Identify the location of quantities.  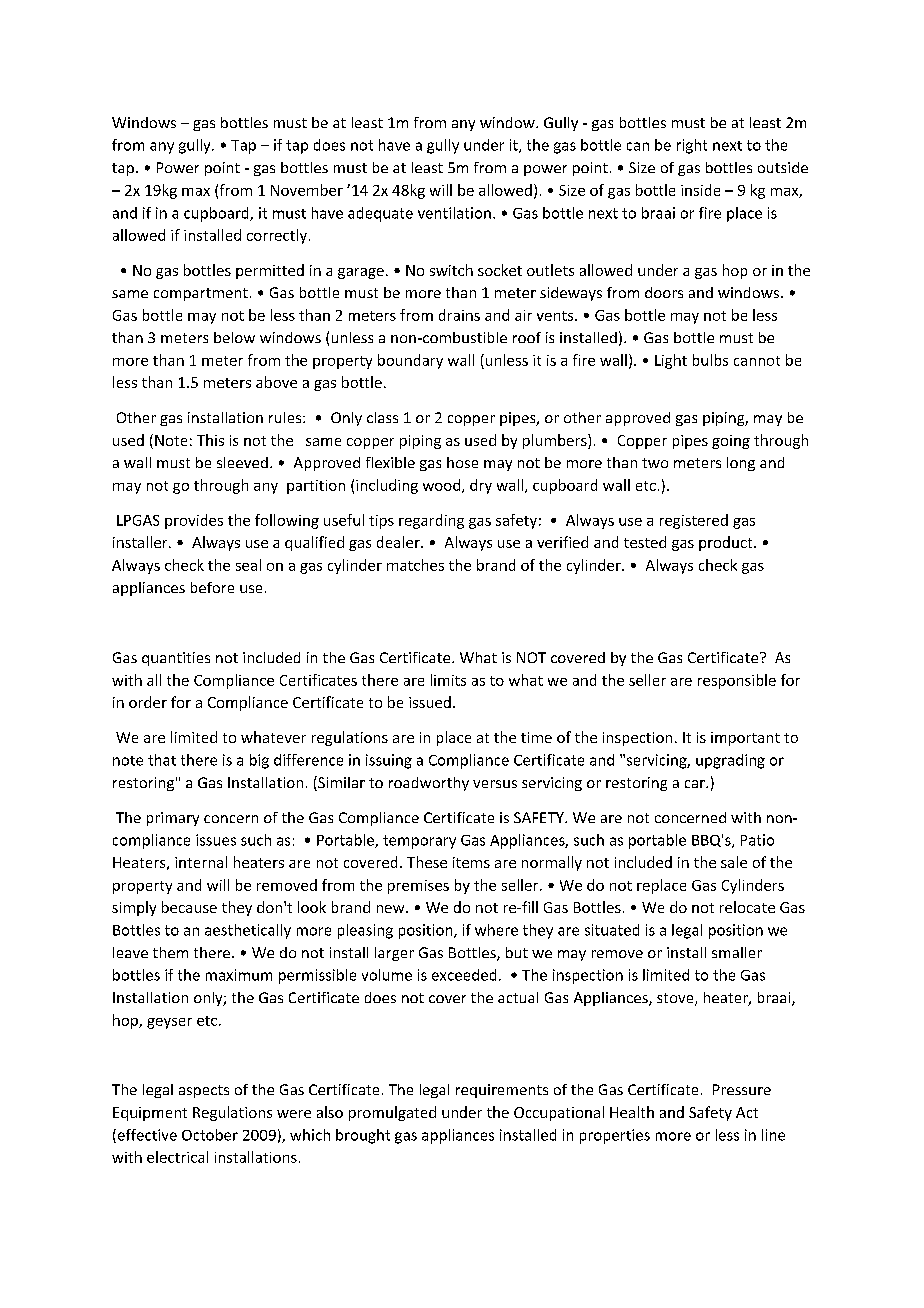
(176, 659).
